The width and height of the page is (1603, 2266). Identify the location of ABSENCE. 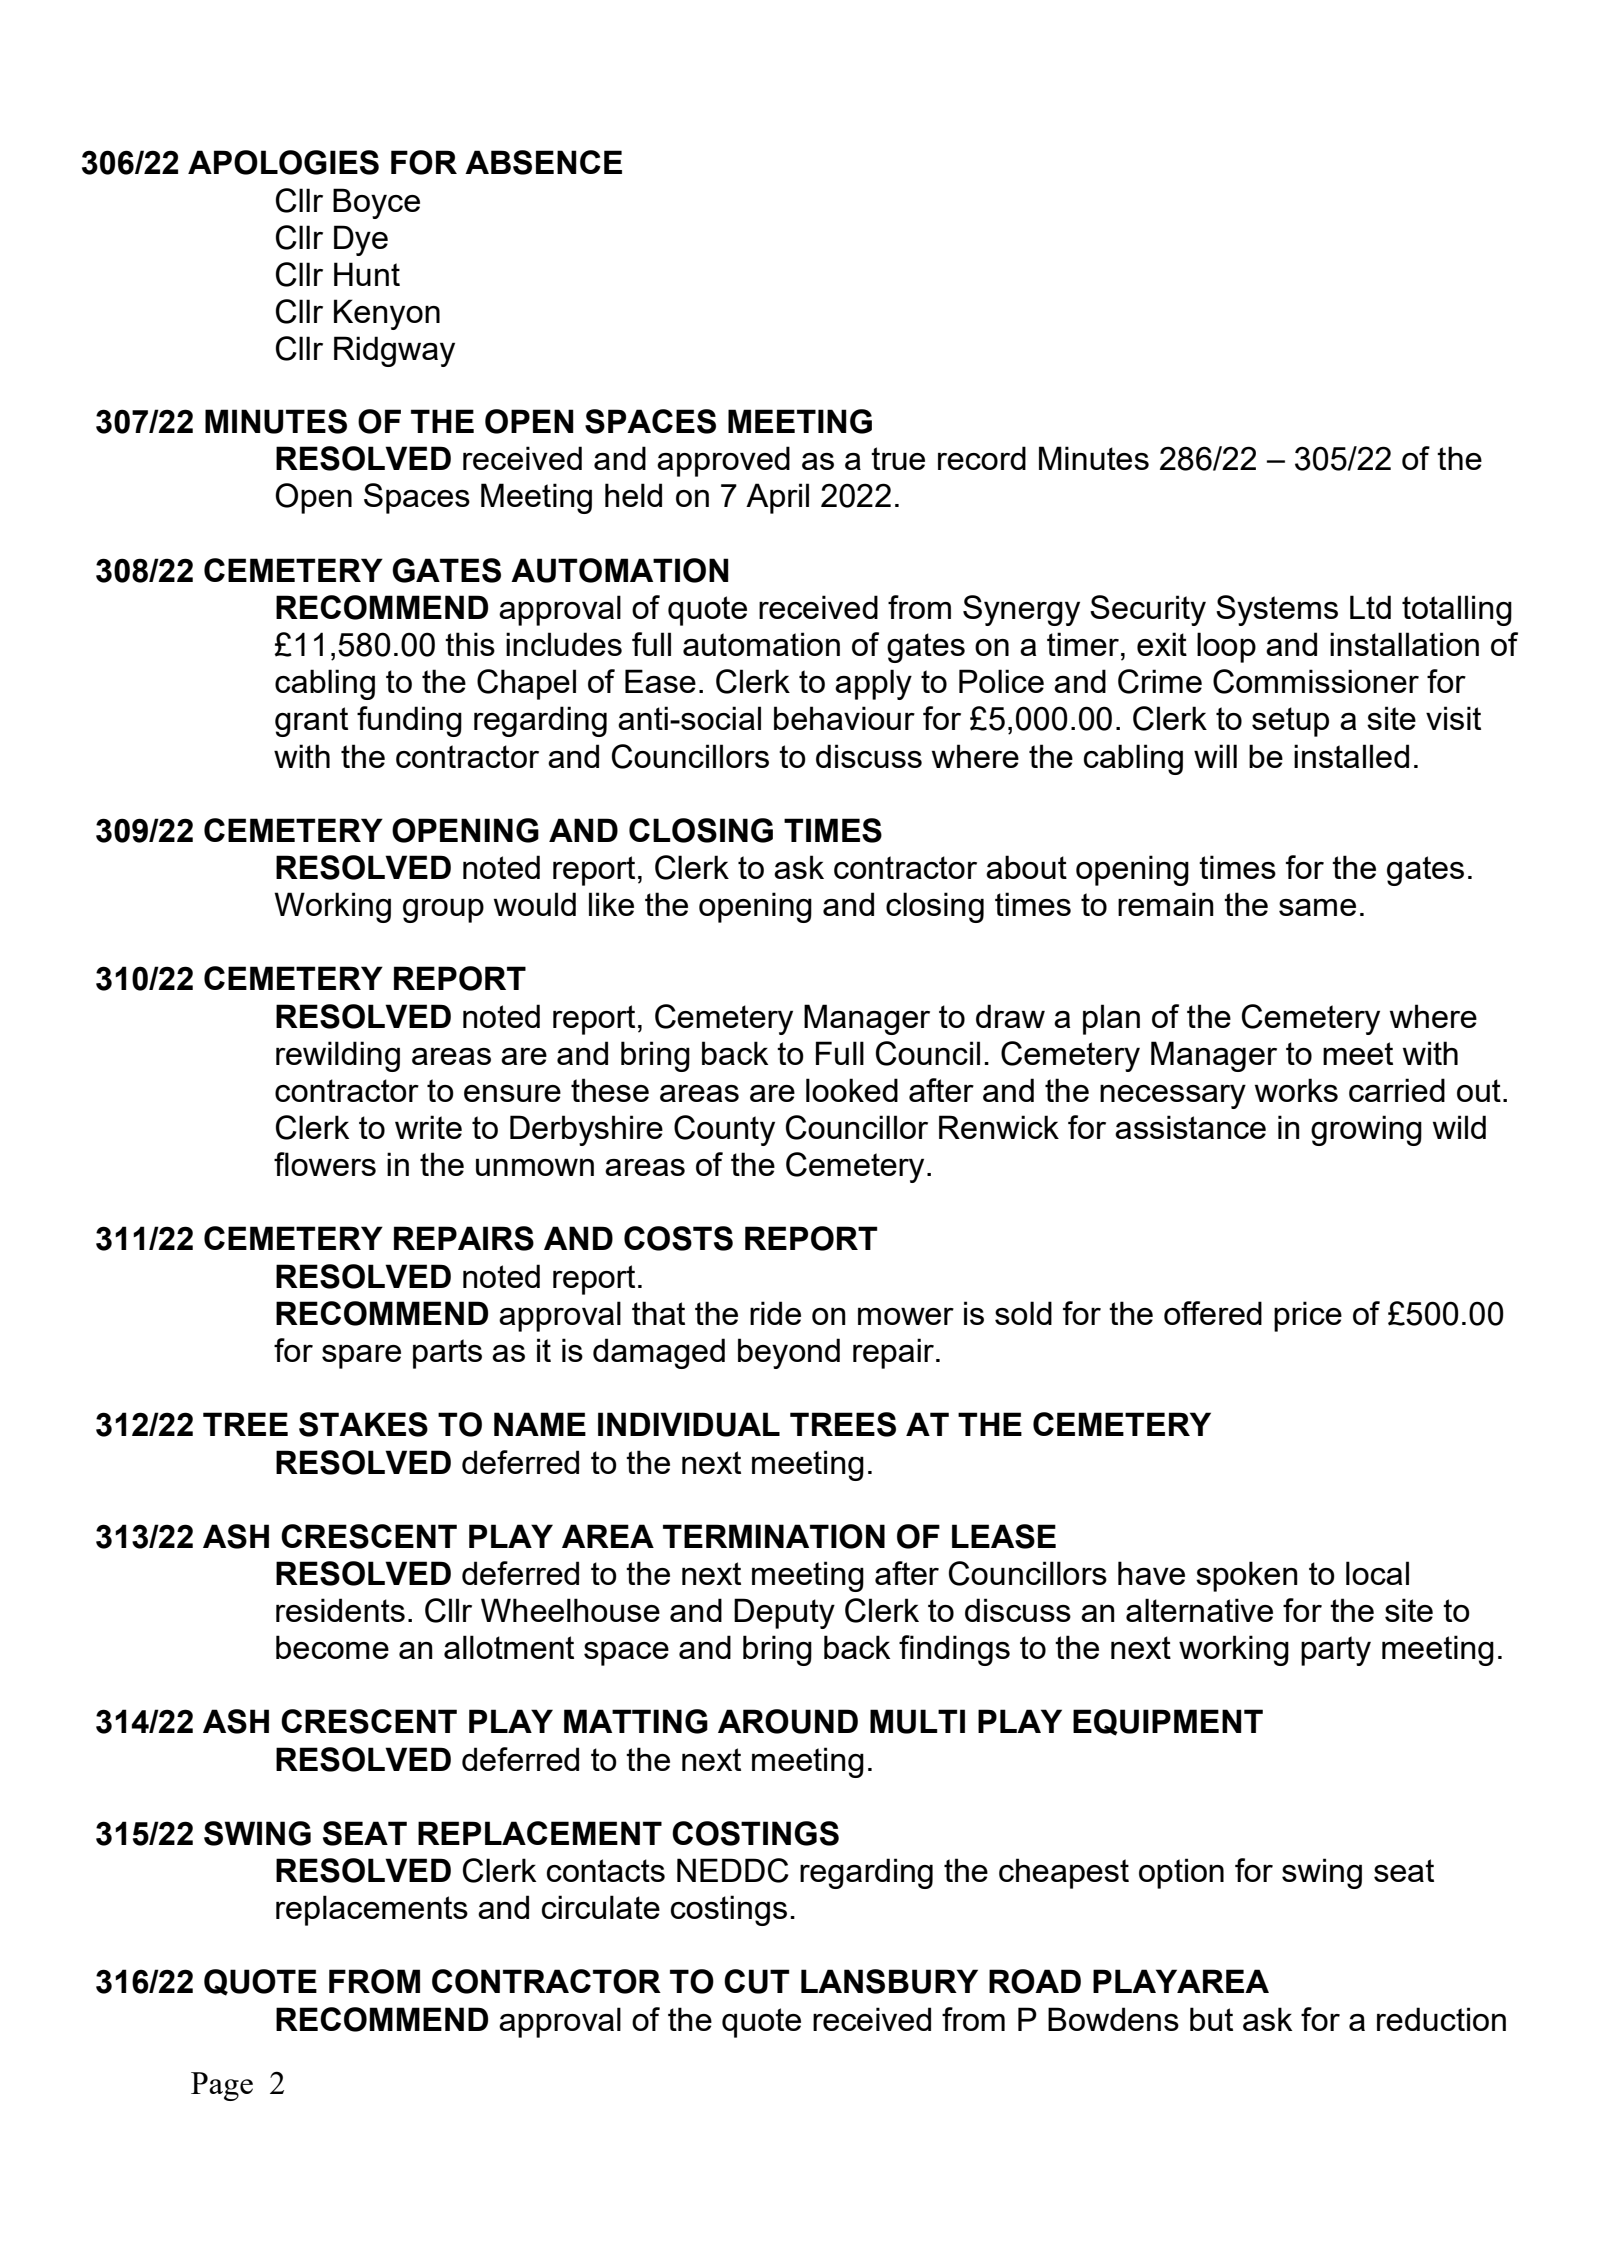
(543, 162).
